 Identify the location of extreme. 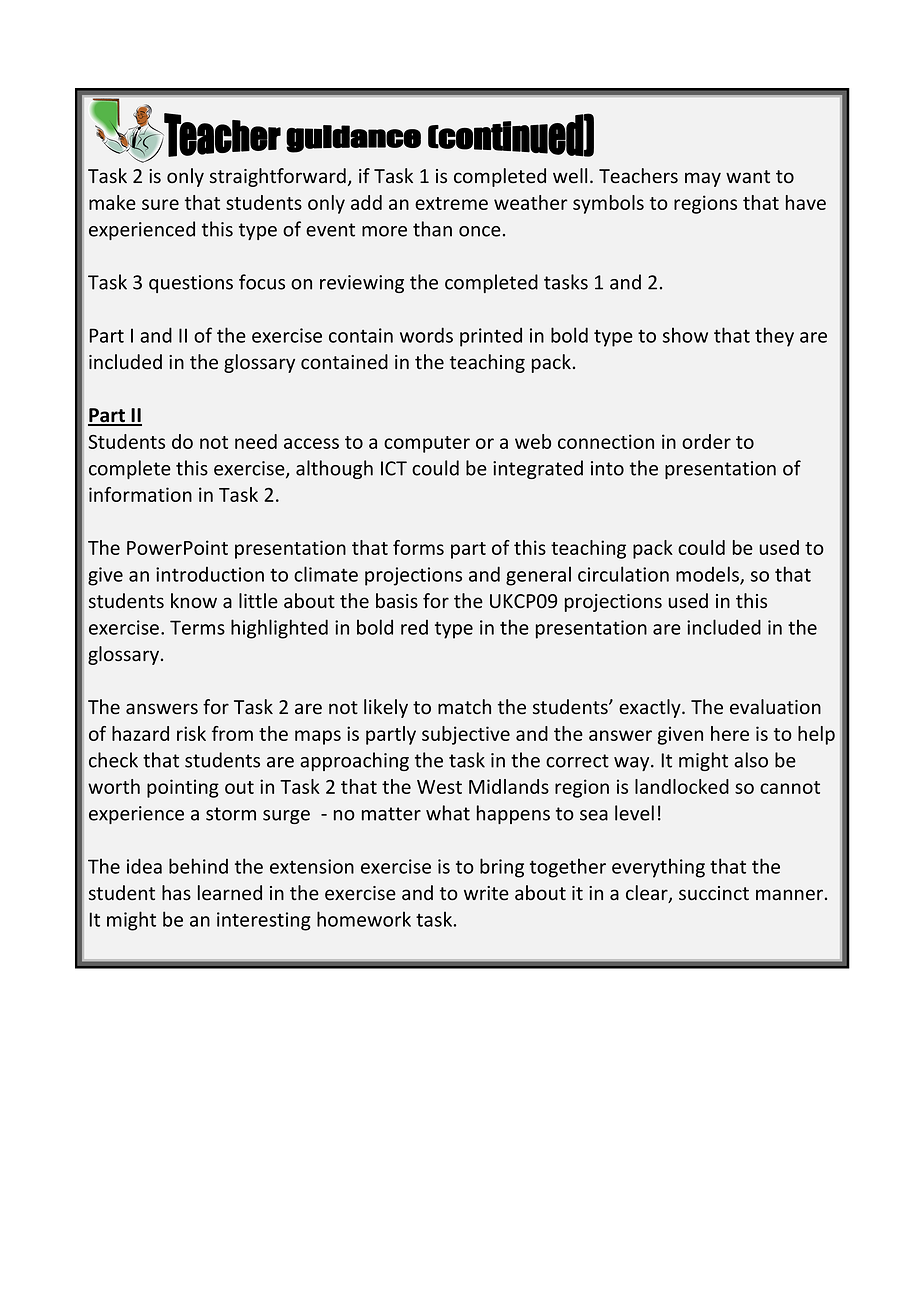
(451, 203).
